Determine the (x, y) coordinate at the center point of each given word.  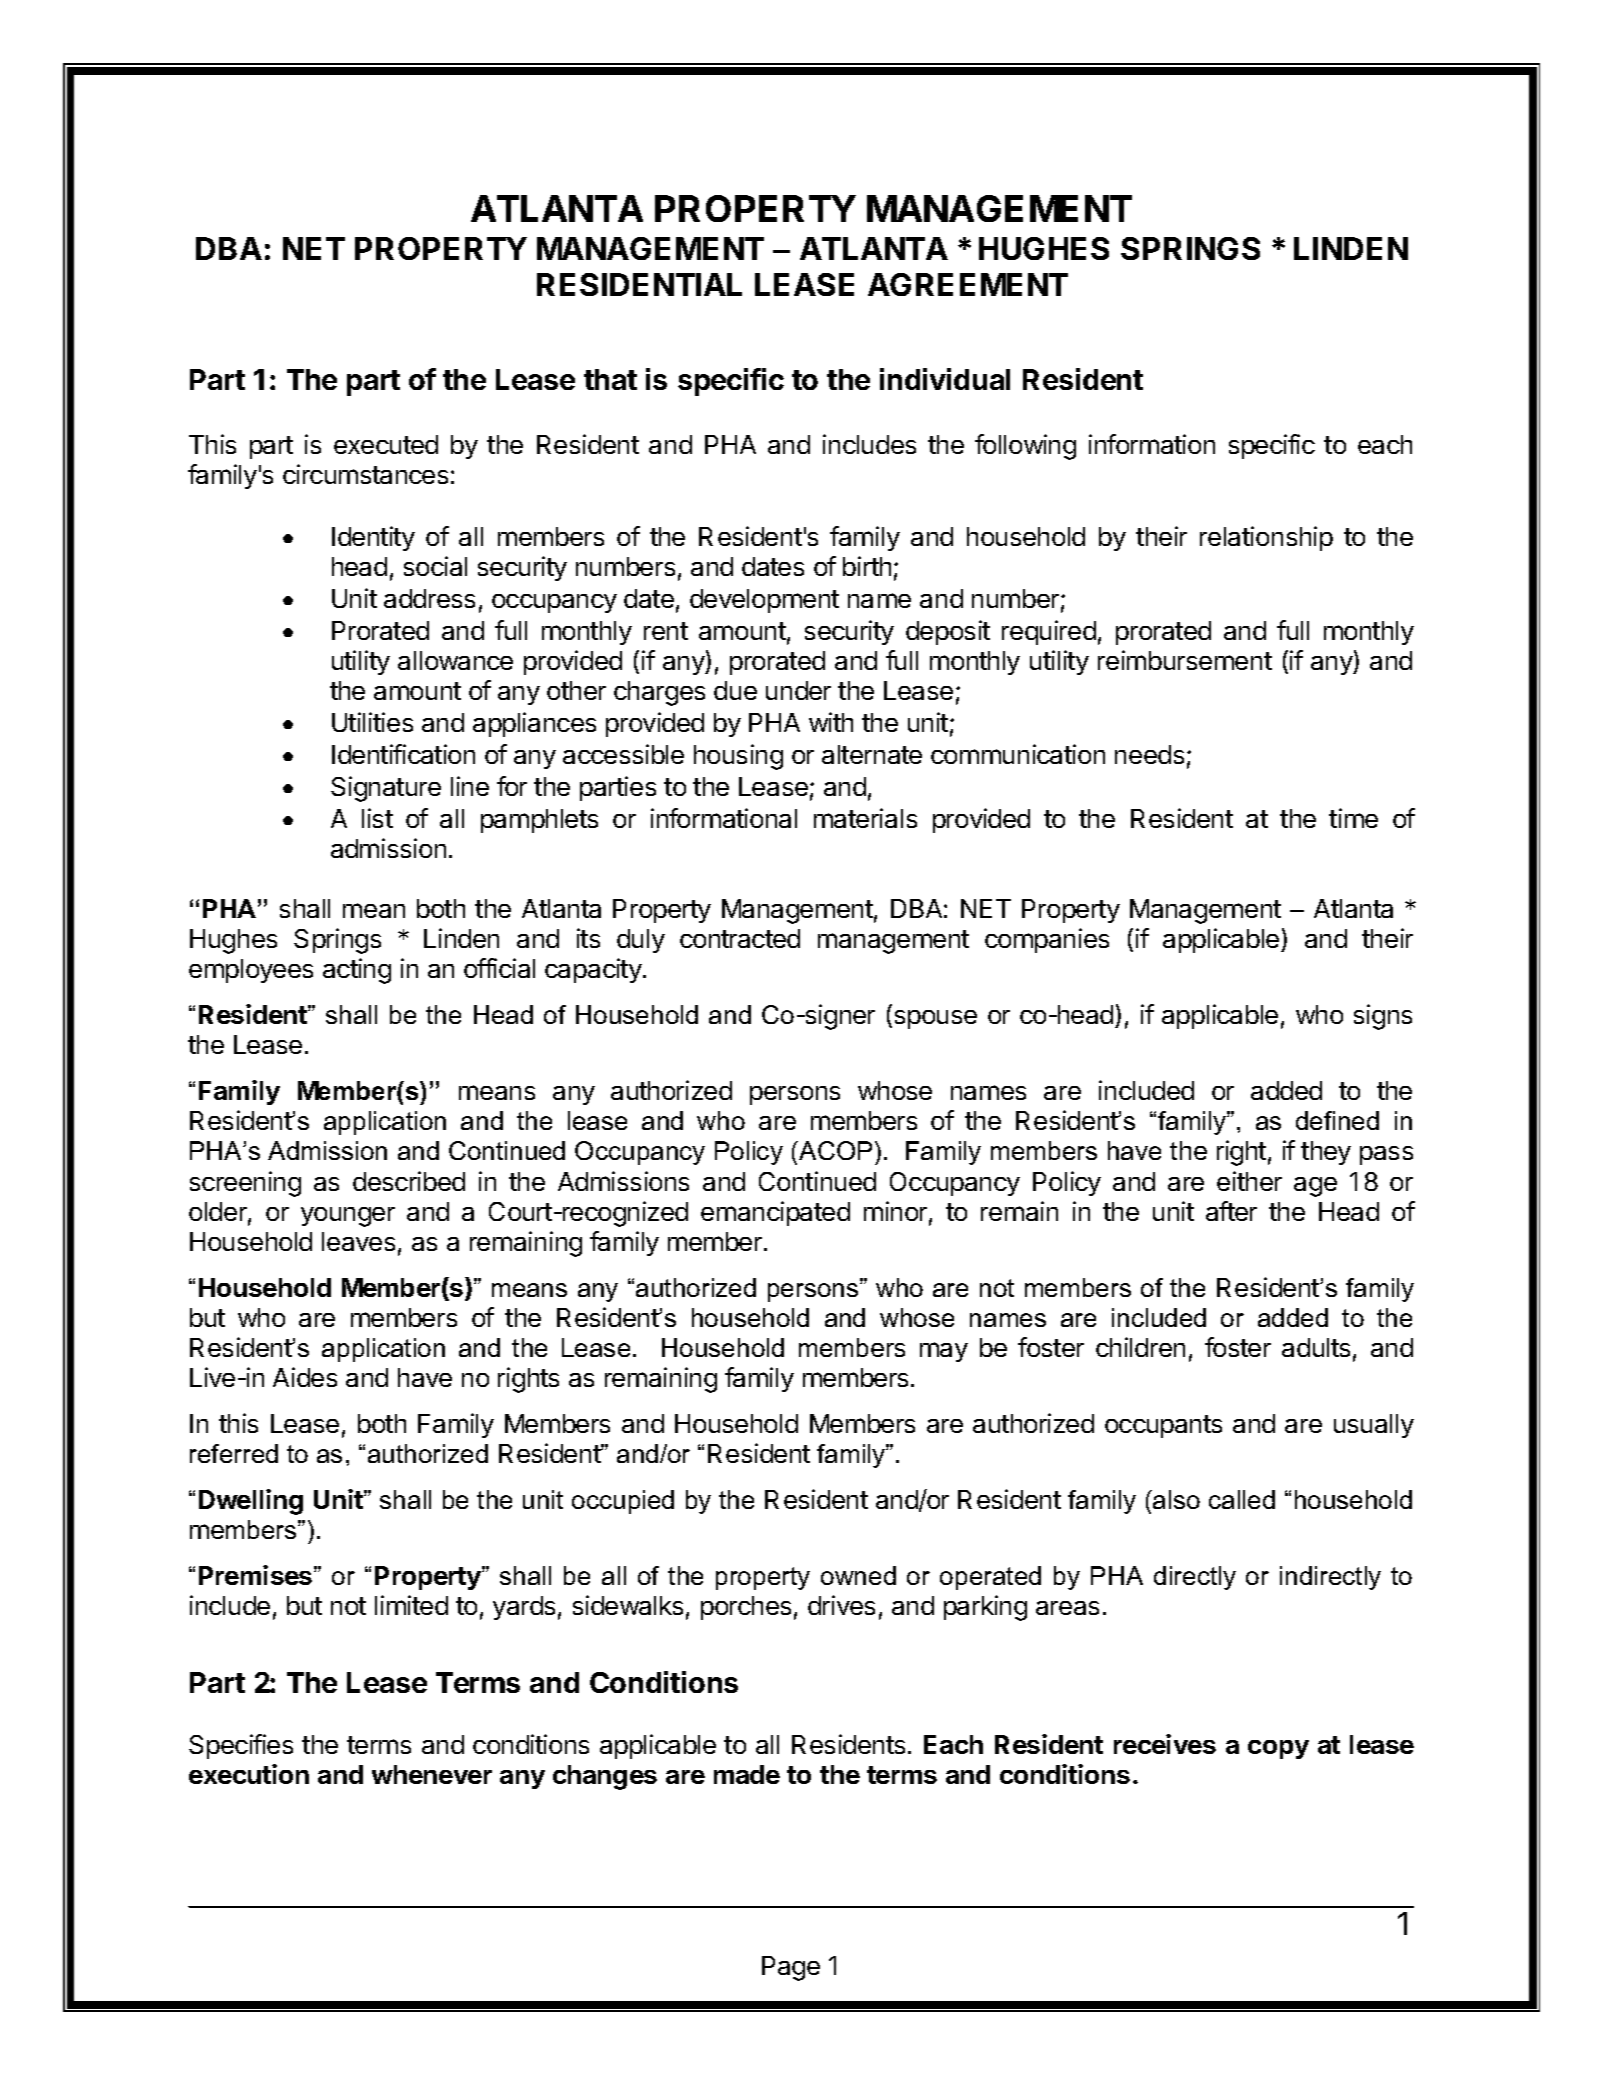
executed (386, 444)
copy (1278, 1749)
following (1025, 447)
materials (865, 818)
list (377, 818)
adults (1316, 1347)
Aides (305, 1377)
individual (945, 379)
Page (791, 1968)
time (1353, 818)
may (944, 1352)
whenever (432, 1774)
